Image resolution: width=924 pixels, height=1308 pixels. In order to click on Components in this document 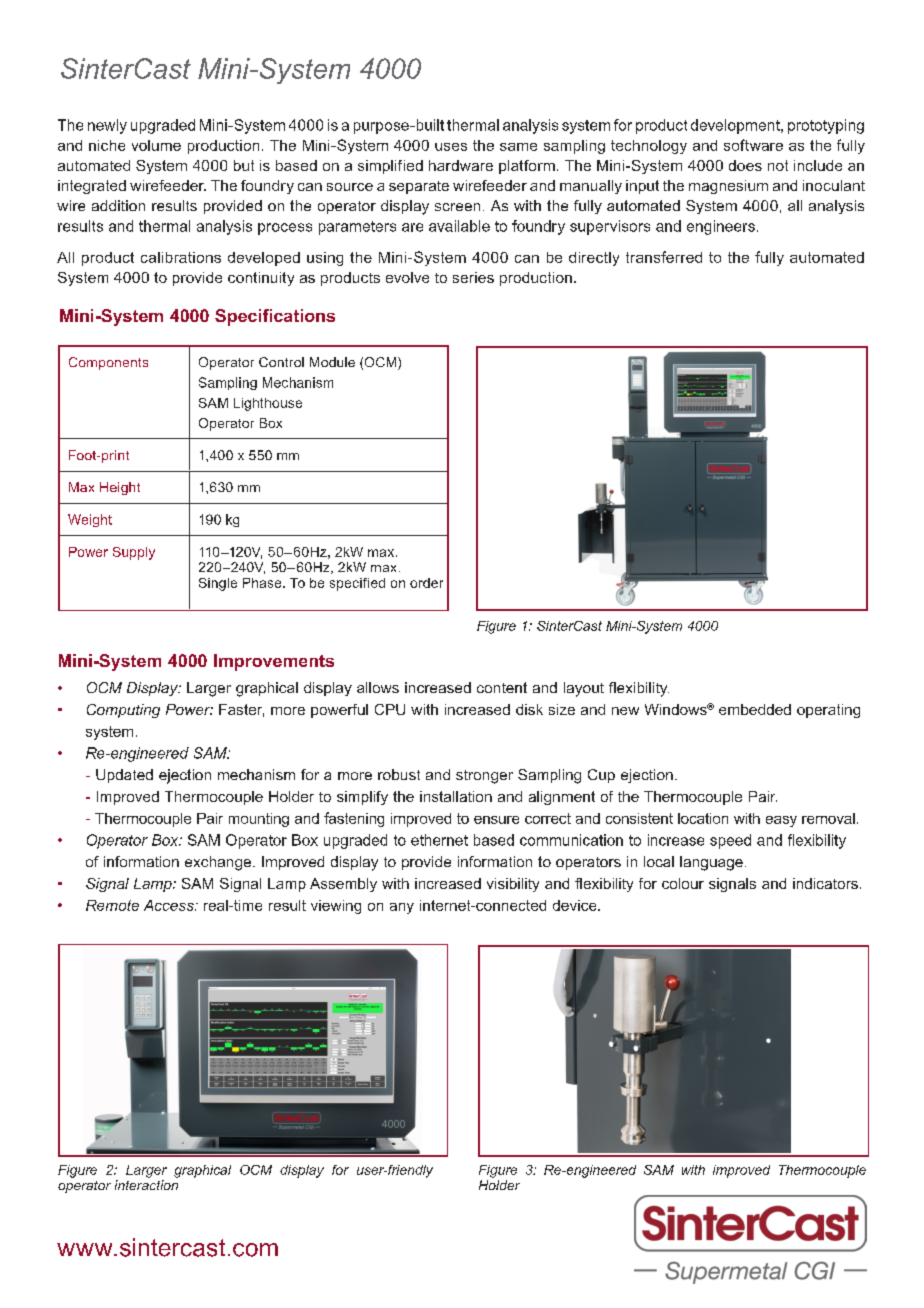, I will do `click(108, 363)`.
